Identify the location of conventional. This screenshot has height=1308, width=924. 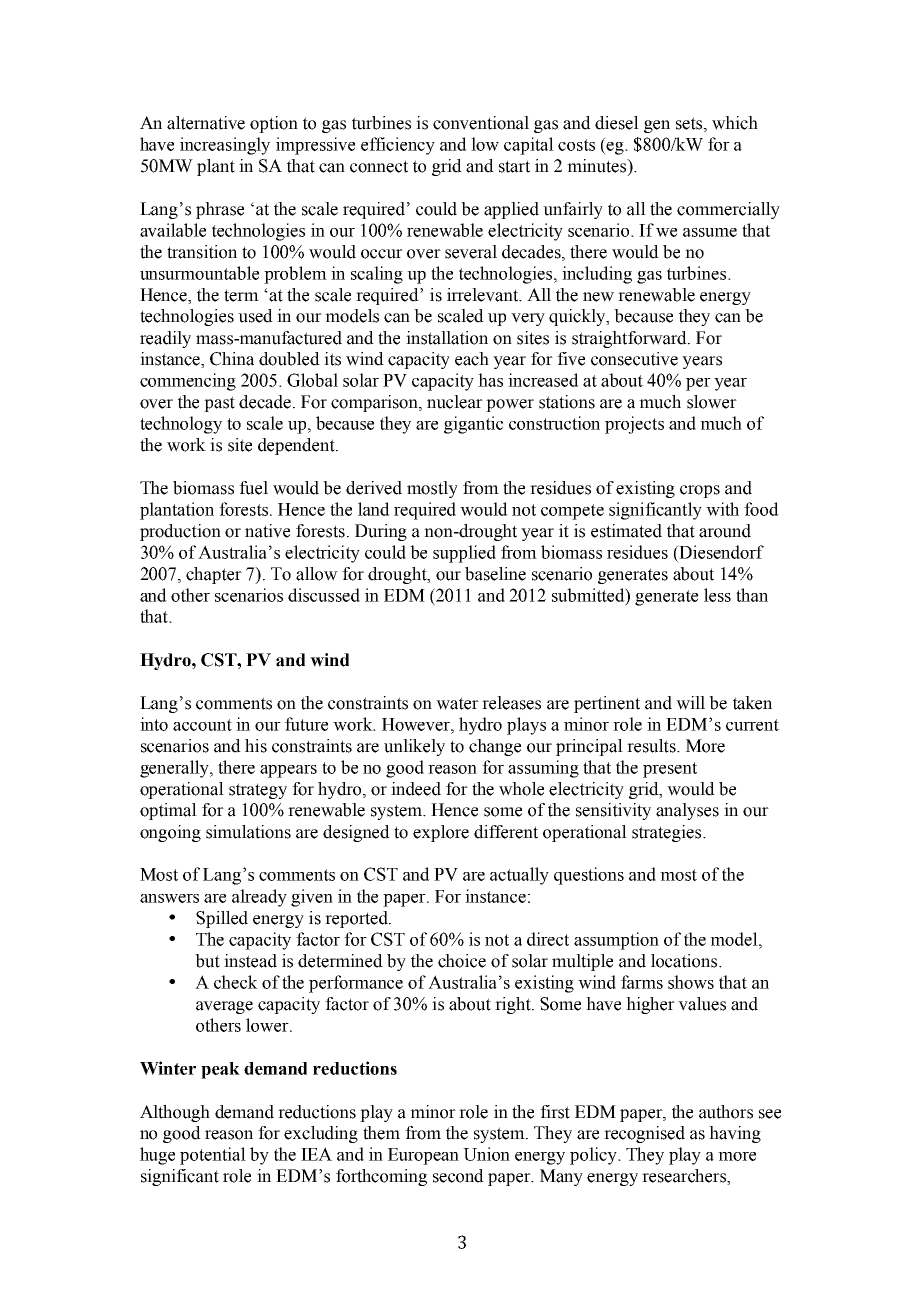
(481, 123).
